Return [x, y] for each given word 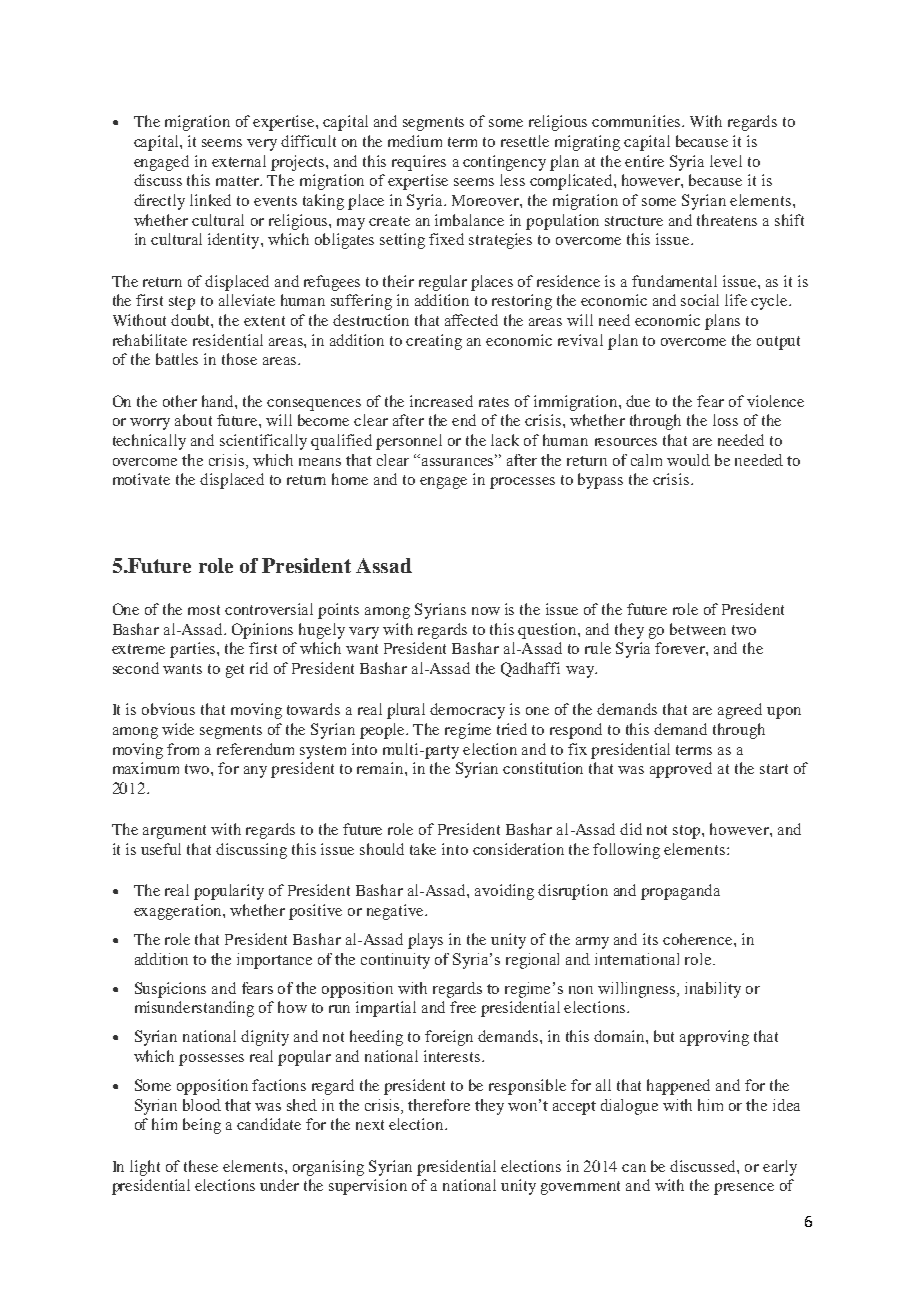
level [726, 161]
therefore [439, 1105]
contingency [504, 163]
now [486, 611]
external [239, 161]
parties [194, 650]
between [698, 629]
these [201, 1166]
